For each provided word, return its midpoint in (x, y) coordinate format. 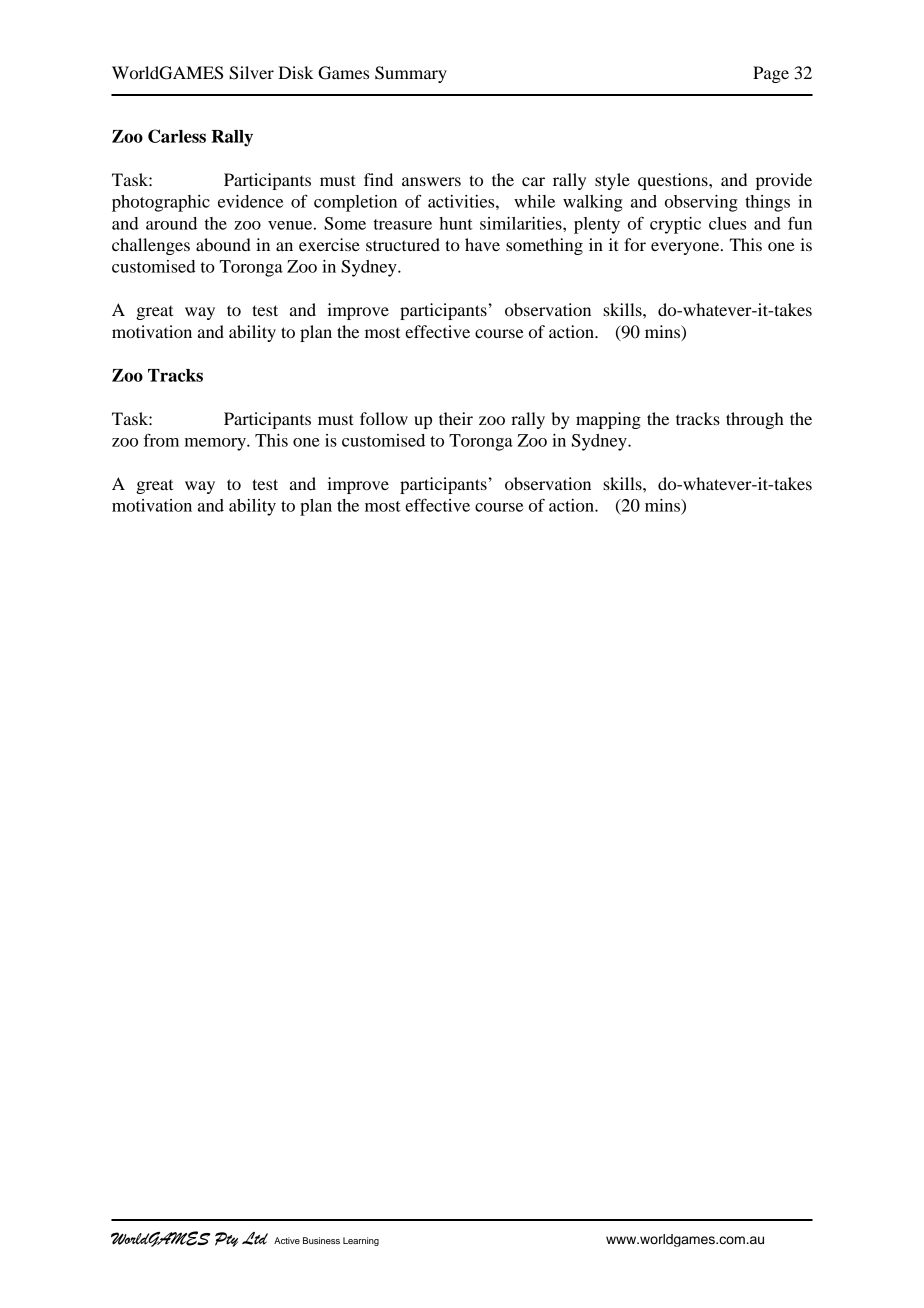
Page (771, 74)
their (456, 418)
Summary (411, 74)
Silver (251, 73)
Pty (226, 1239)
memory (216, 444)
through (755, 420)
